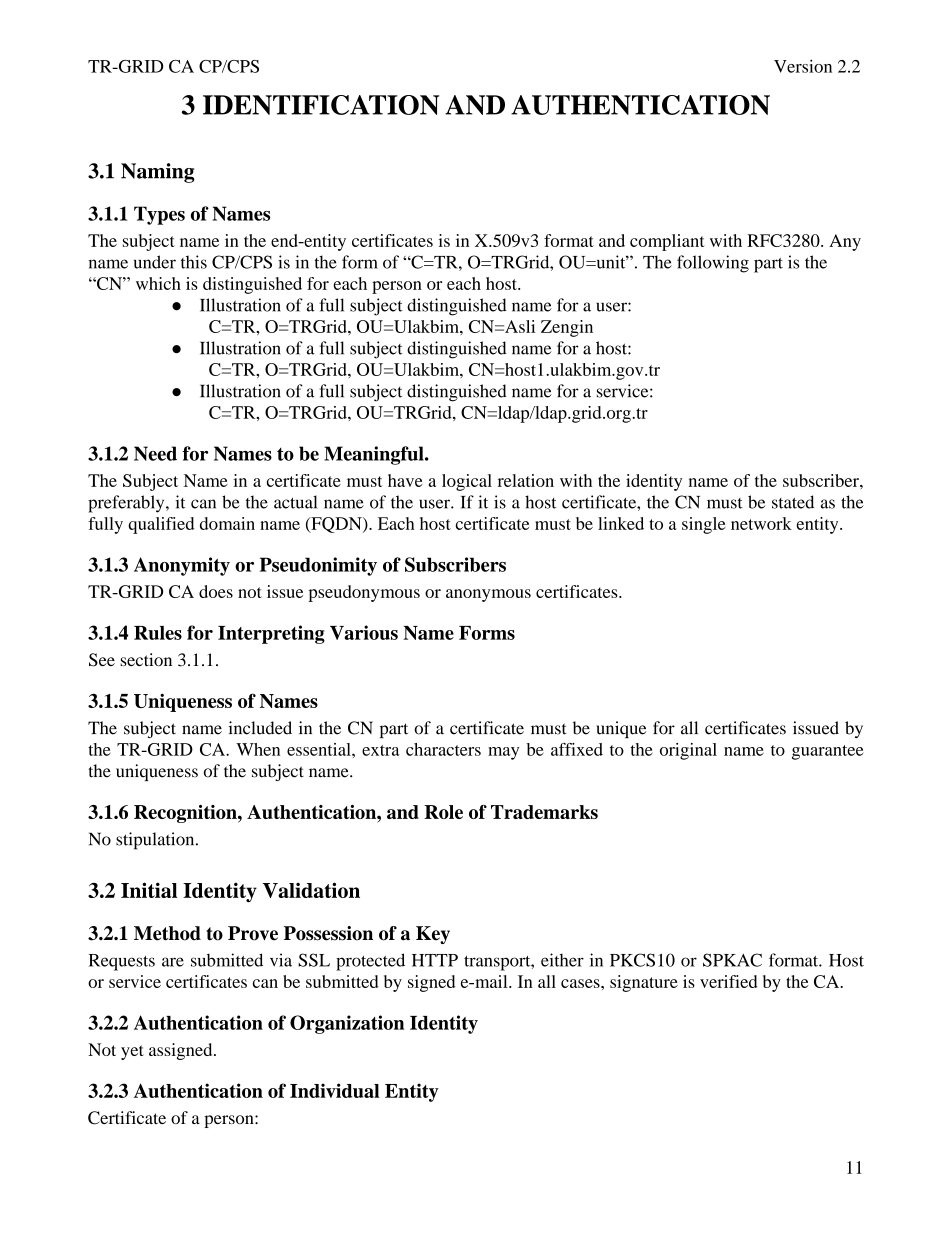  Describe the element at coordinates (347, 1024) in the screenshot. I see `Organization` at that location.
